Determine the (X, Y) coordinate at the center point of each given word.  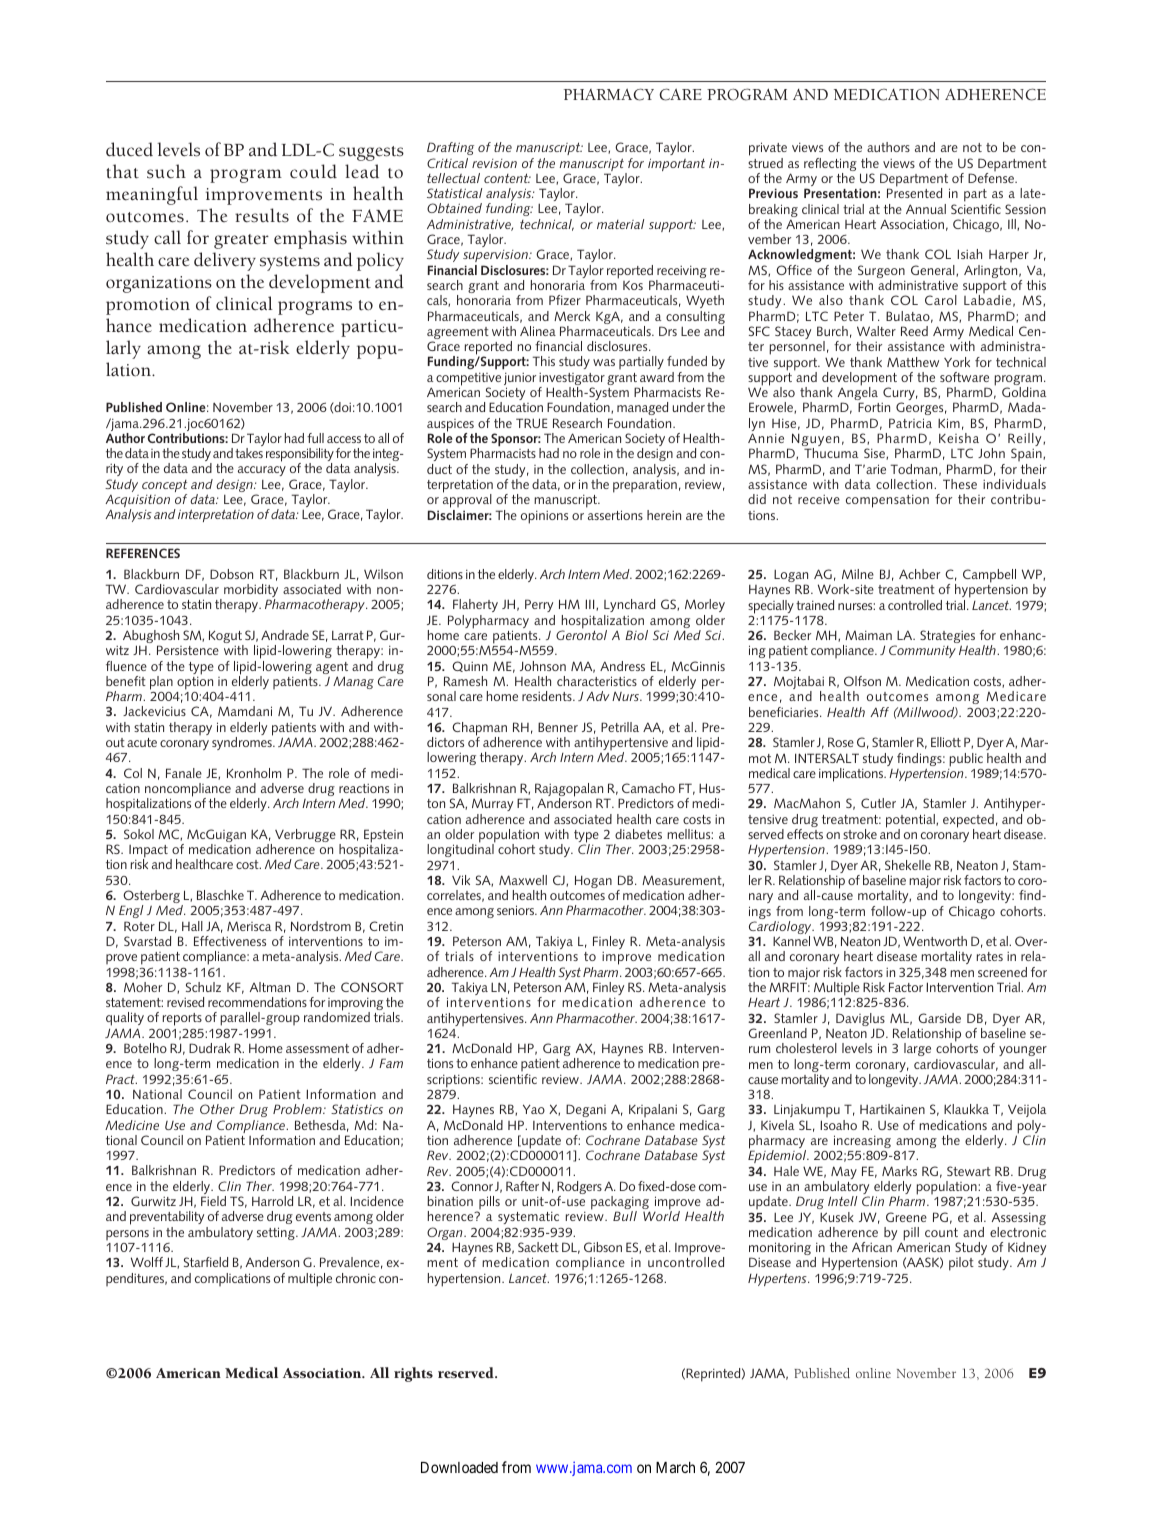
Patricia (910, 423)
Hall (192, 926)
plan (161, 683)
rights (413, 1374)
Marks (899, 1171)
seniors (517, 910)
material (620, 224)
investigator (572, 380)
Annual (926, 209)
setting (277, 1233)
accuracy (262, 473)
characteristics (597, 681)
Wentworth (935, 941)
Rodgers (579, 1189)
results (262, 215)
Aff (879, 712)
